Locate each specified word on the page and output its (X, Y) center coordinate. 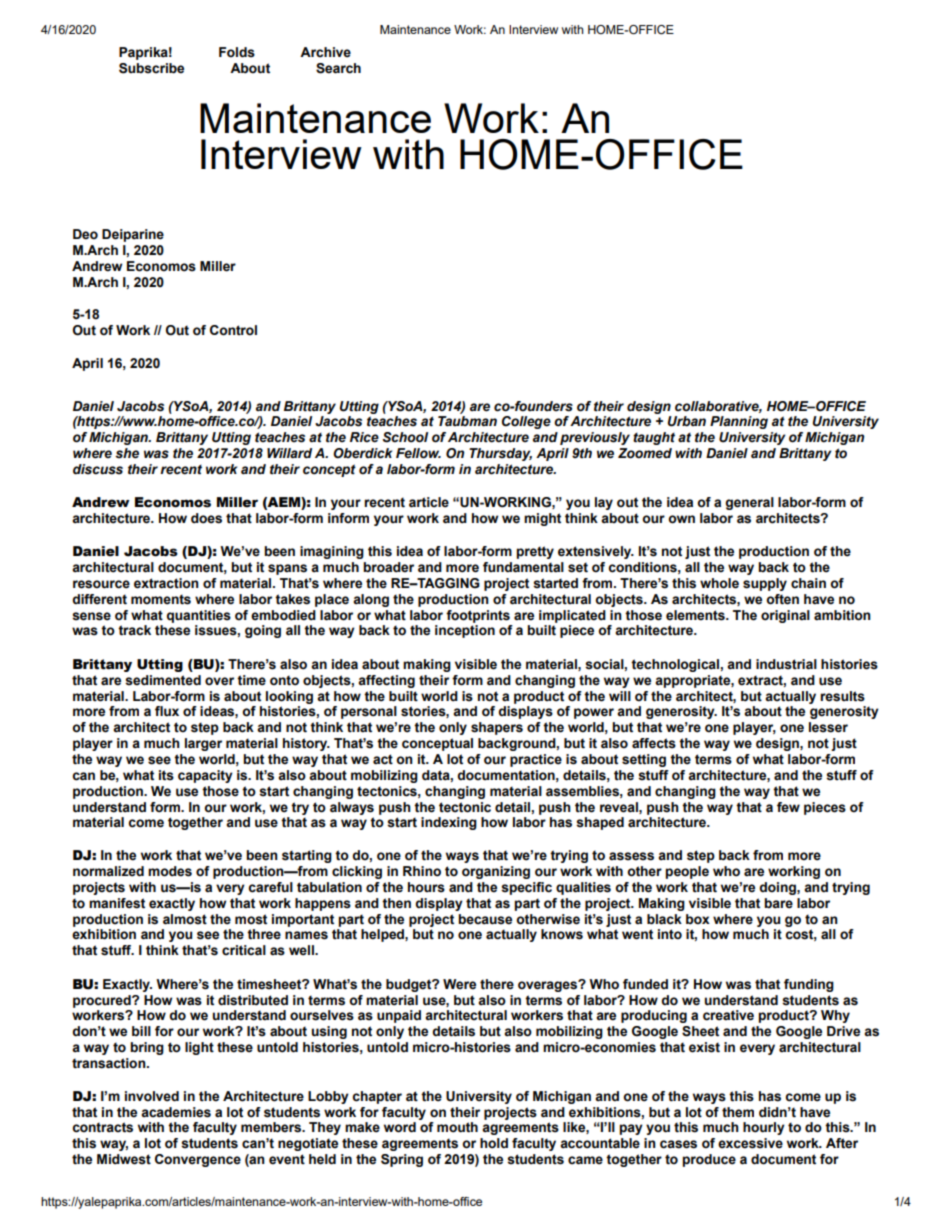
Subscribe (151, 68)
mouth (457, 1127)
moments (161, 599)
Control (233, 330)
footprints (478, 616)
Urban (687, 421)
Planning (739, 422)
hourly (764, 1128)
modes (170, 871)
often (782, 599)
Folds (237, 52)
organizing (496, 872)
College (526, 422)
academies (176, 1112)
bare (778, 903)
